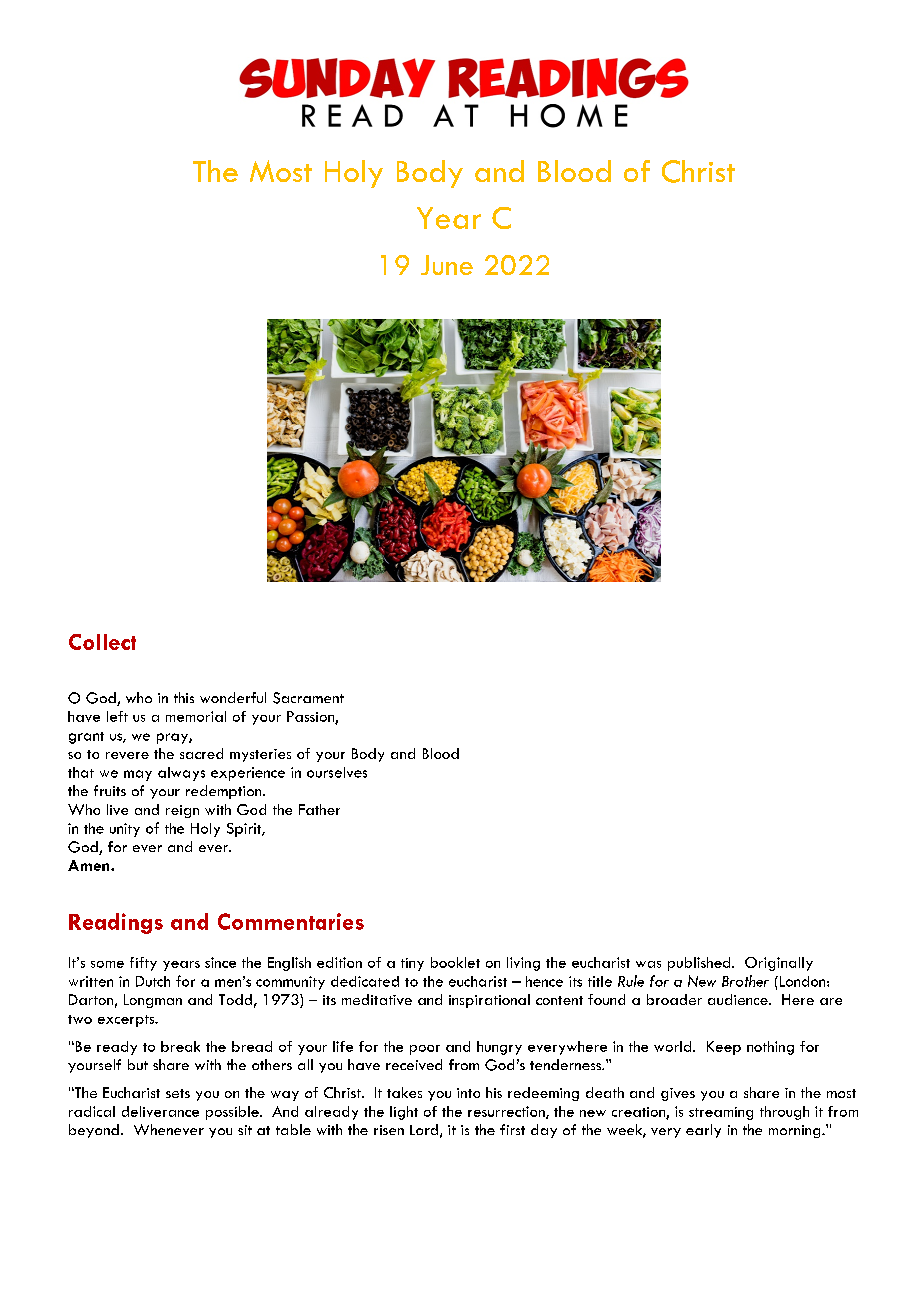 This screenshot has width=924, height=1308. I want to click on experience, so click(248, 774).
